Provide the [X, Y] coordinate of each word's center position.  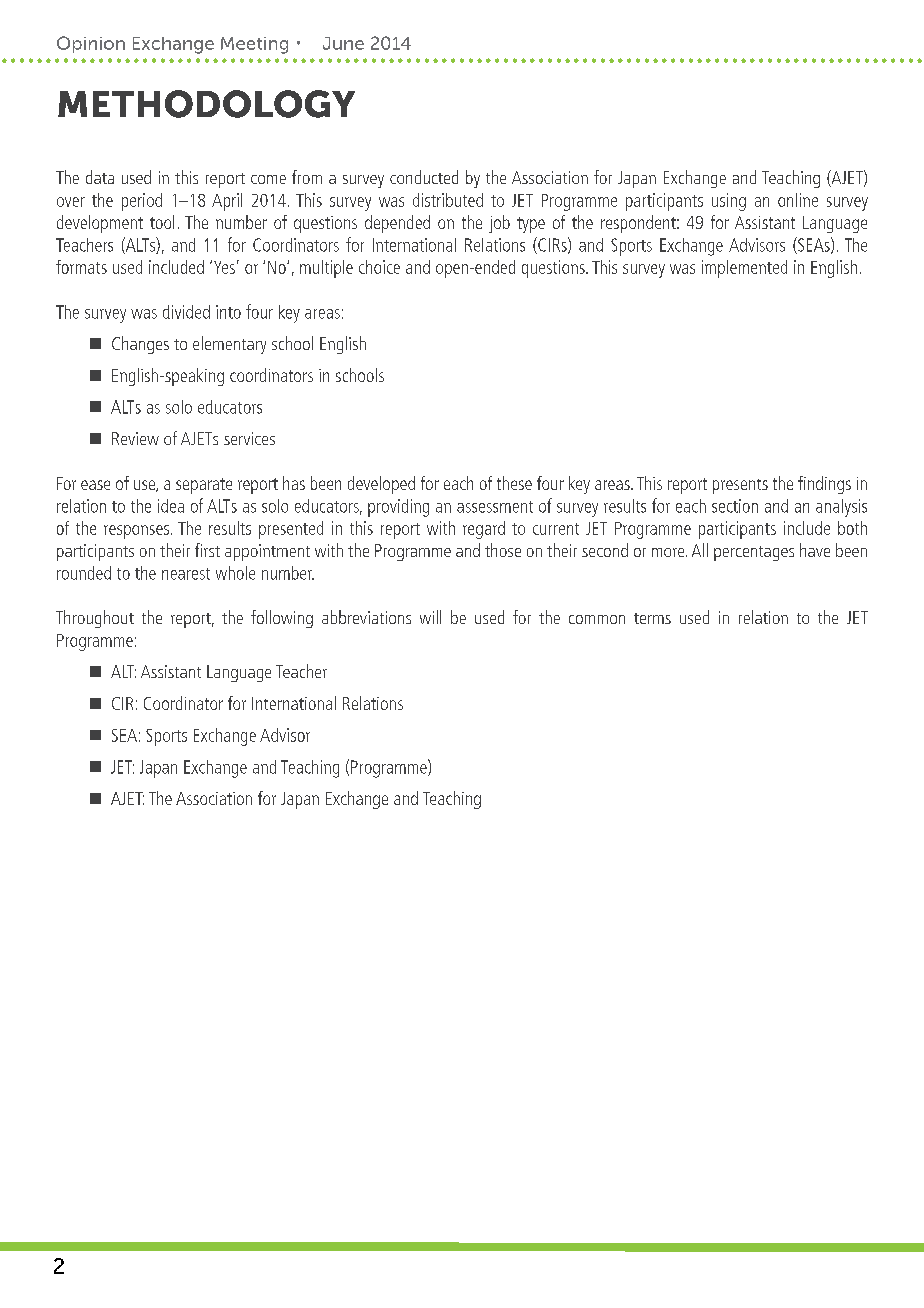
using [729, 202]
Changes [140, 345]
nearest [186, 574]
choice [379, 267]
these [514, 483]
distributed [448, 200]
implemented [744, 269]
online [798, 200]
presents [740, 486]
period [142, 202]
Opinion [91, 44]
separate [204, 486]
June [343, 43]
